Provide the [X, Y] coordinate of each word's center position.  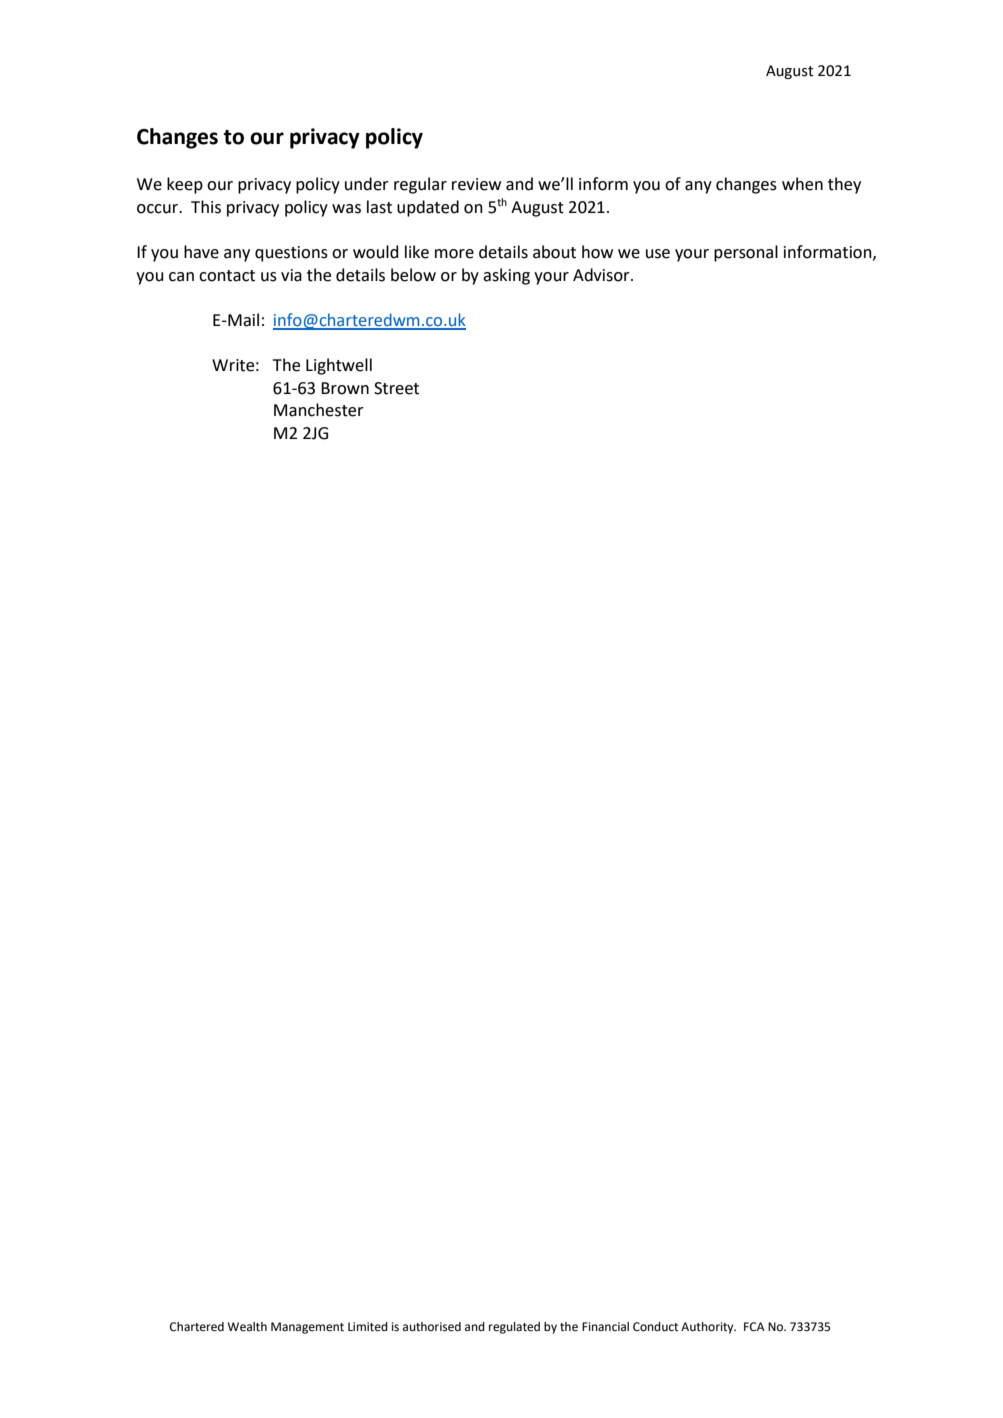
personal [746, 253]
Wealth [247, 1327]
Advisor [602, 275]
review [476, 184]
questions [291, 254]
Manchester [319, 410]
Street [396, 388]
